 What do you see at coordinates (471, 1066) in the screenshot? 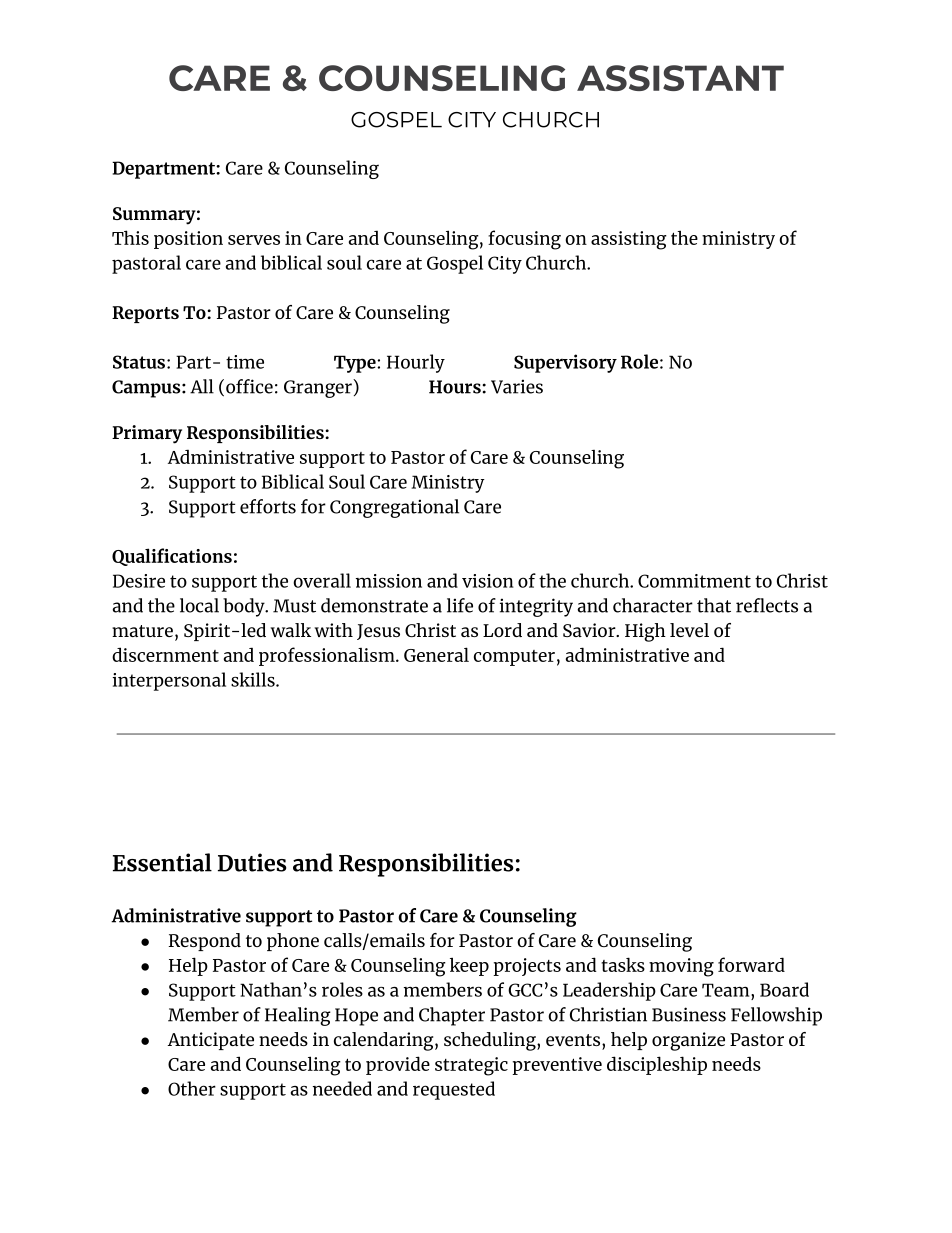
I see `strategic` at bounding box center [471, 1066].
